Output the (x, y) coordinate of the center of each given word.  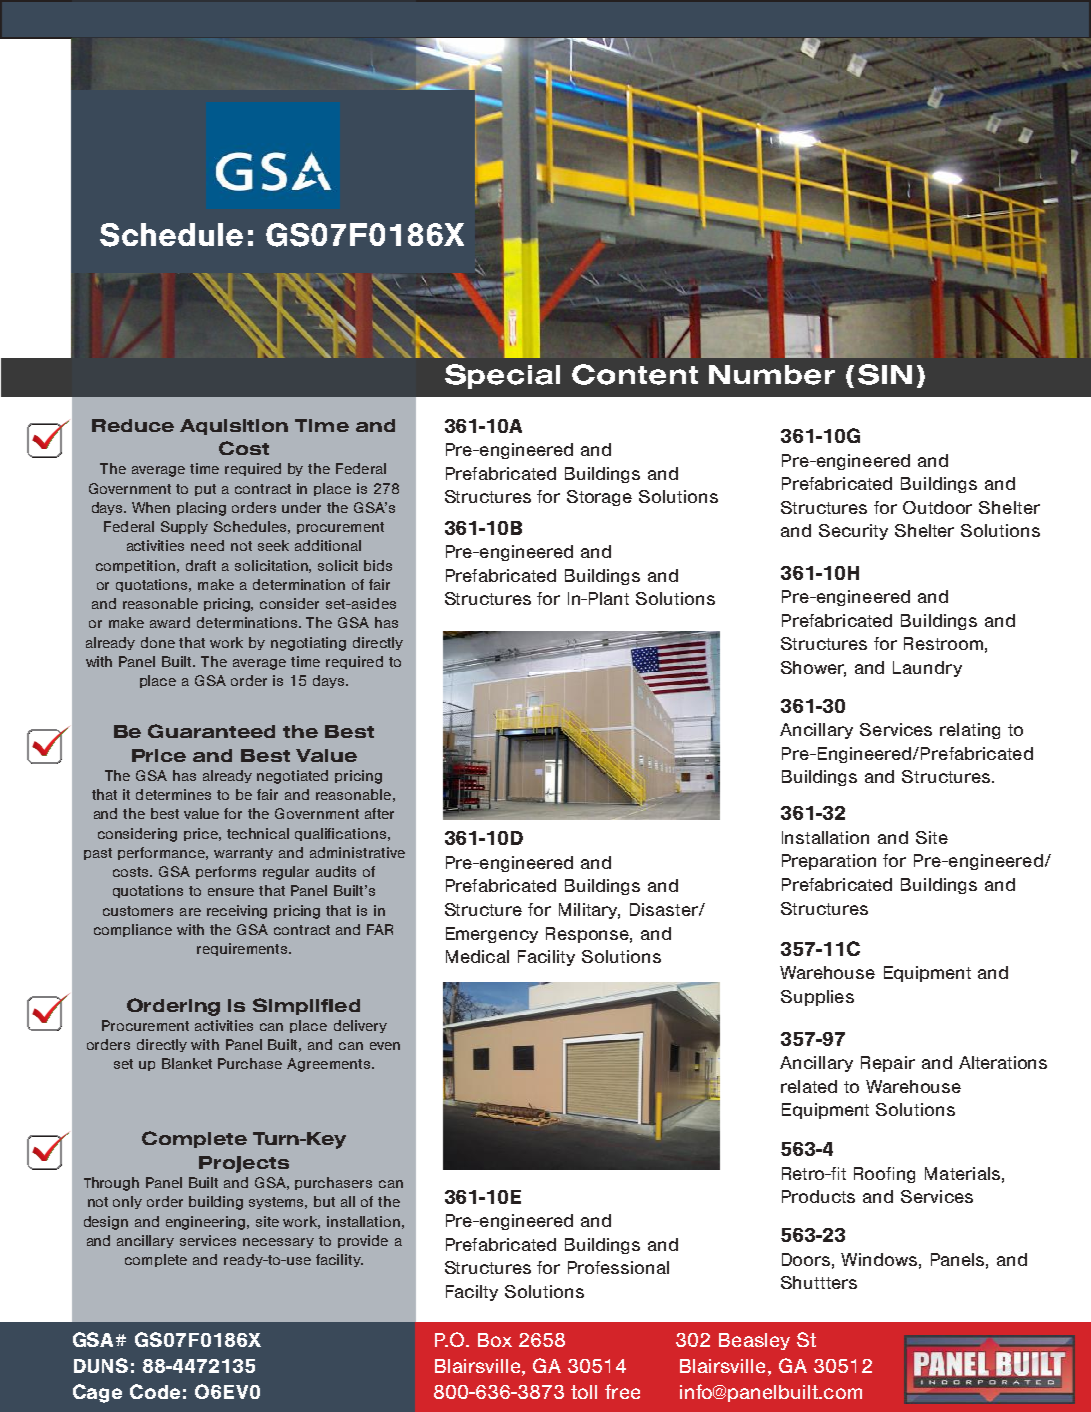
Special (502, 376)
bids (378, 565)
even (385, 1046)
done (158, 642)
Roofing (884, 1175)
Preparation (829, 862)
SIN (885, 374)
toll (584, 1392)
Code (155, 1391)
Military (589, 911)
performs (226, 872)
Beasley (754, 1341)
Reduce (133, 425)
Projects (244, 1164)
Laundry (927, 669)
